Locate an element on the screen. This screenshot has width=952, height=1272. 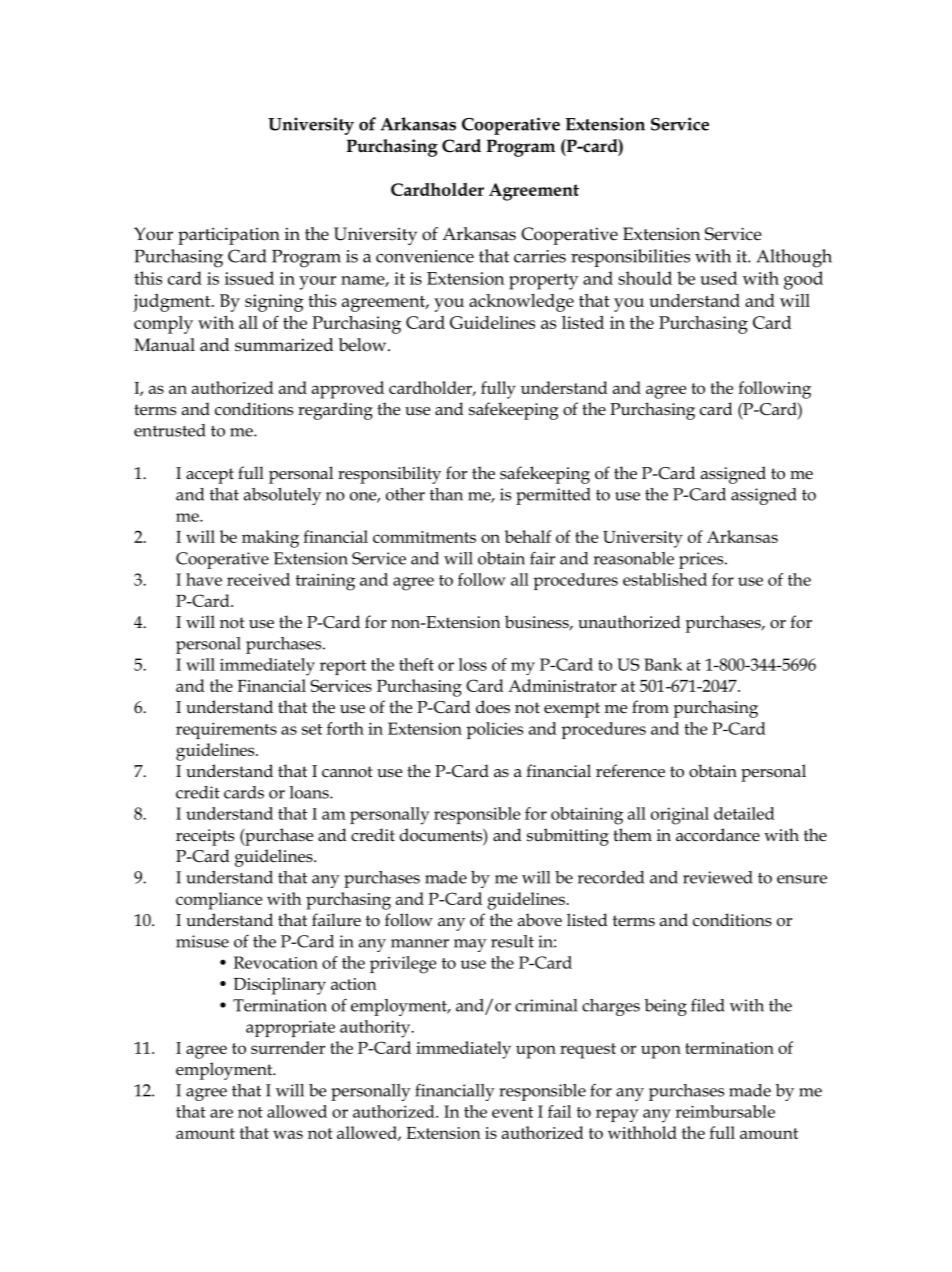
fair is located at coordinates (542, 558).
